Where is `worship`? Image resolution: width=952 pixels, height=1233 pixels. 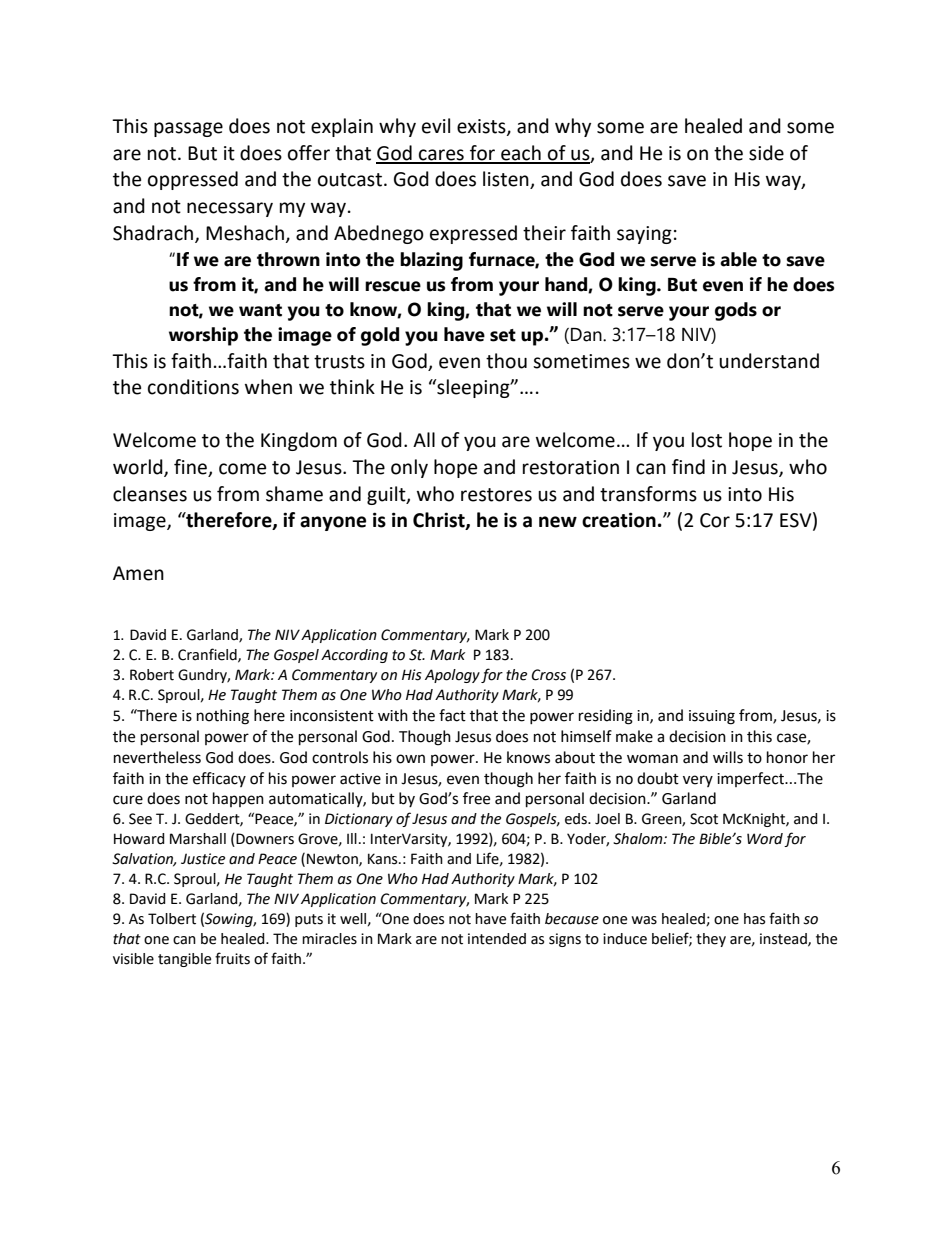
worship is located at coordinates (203, 336).
